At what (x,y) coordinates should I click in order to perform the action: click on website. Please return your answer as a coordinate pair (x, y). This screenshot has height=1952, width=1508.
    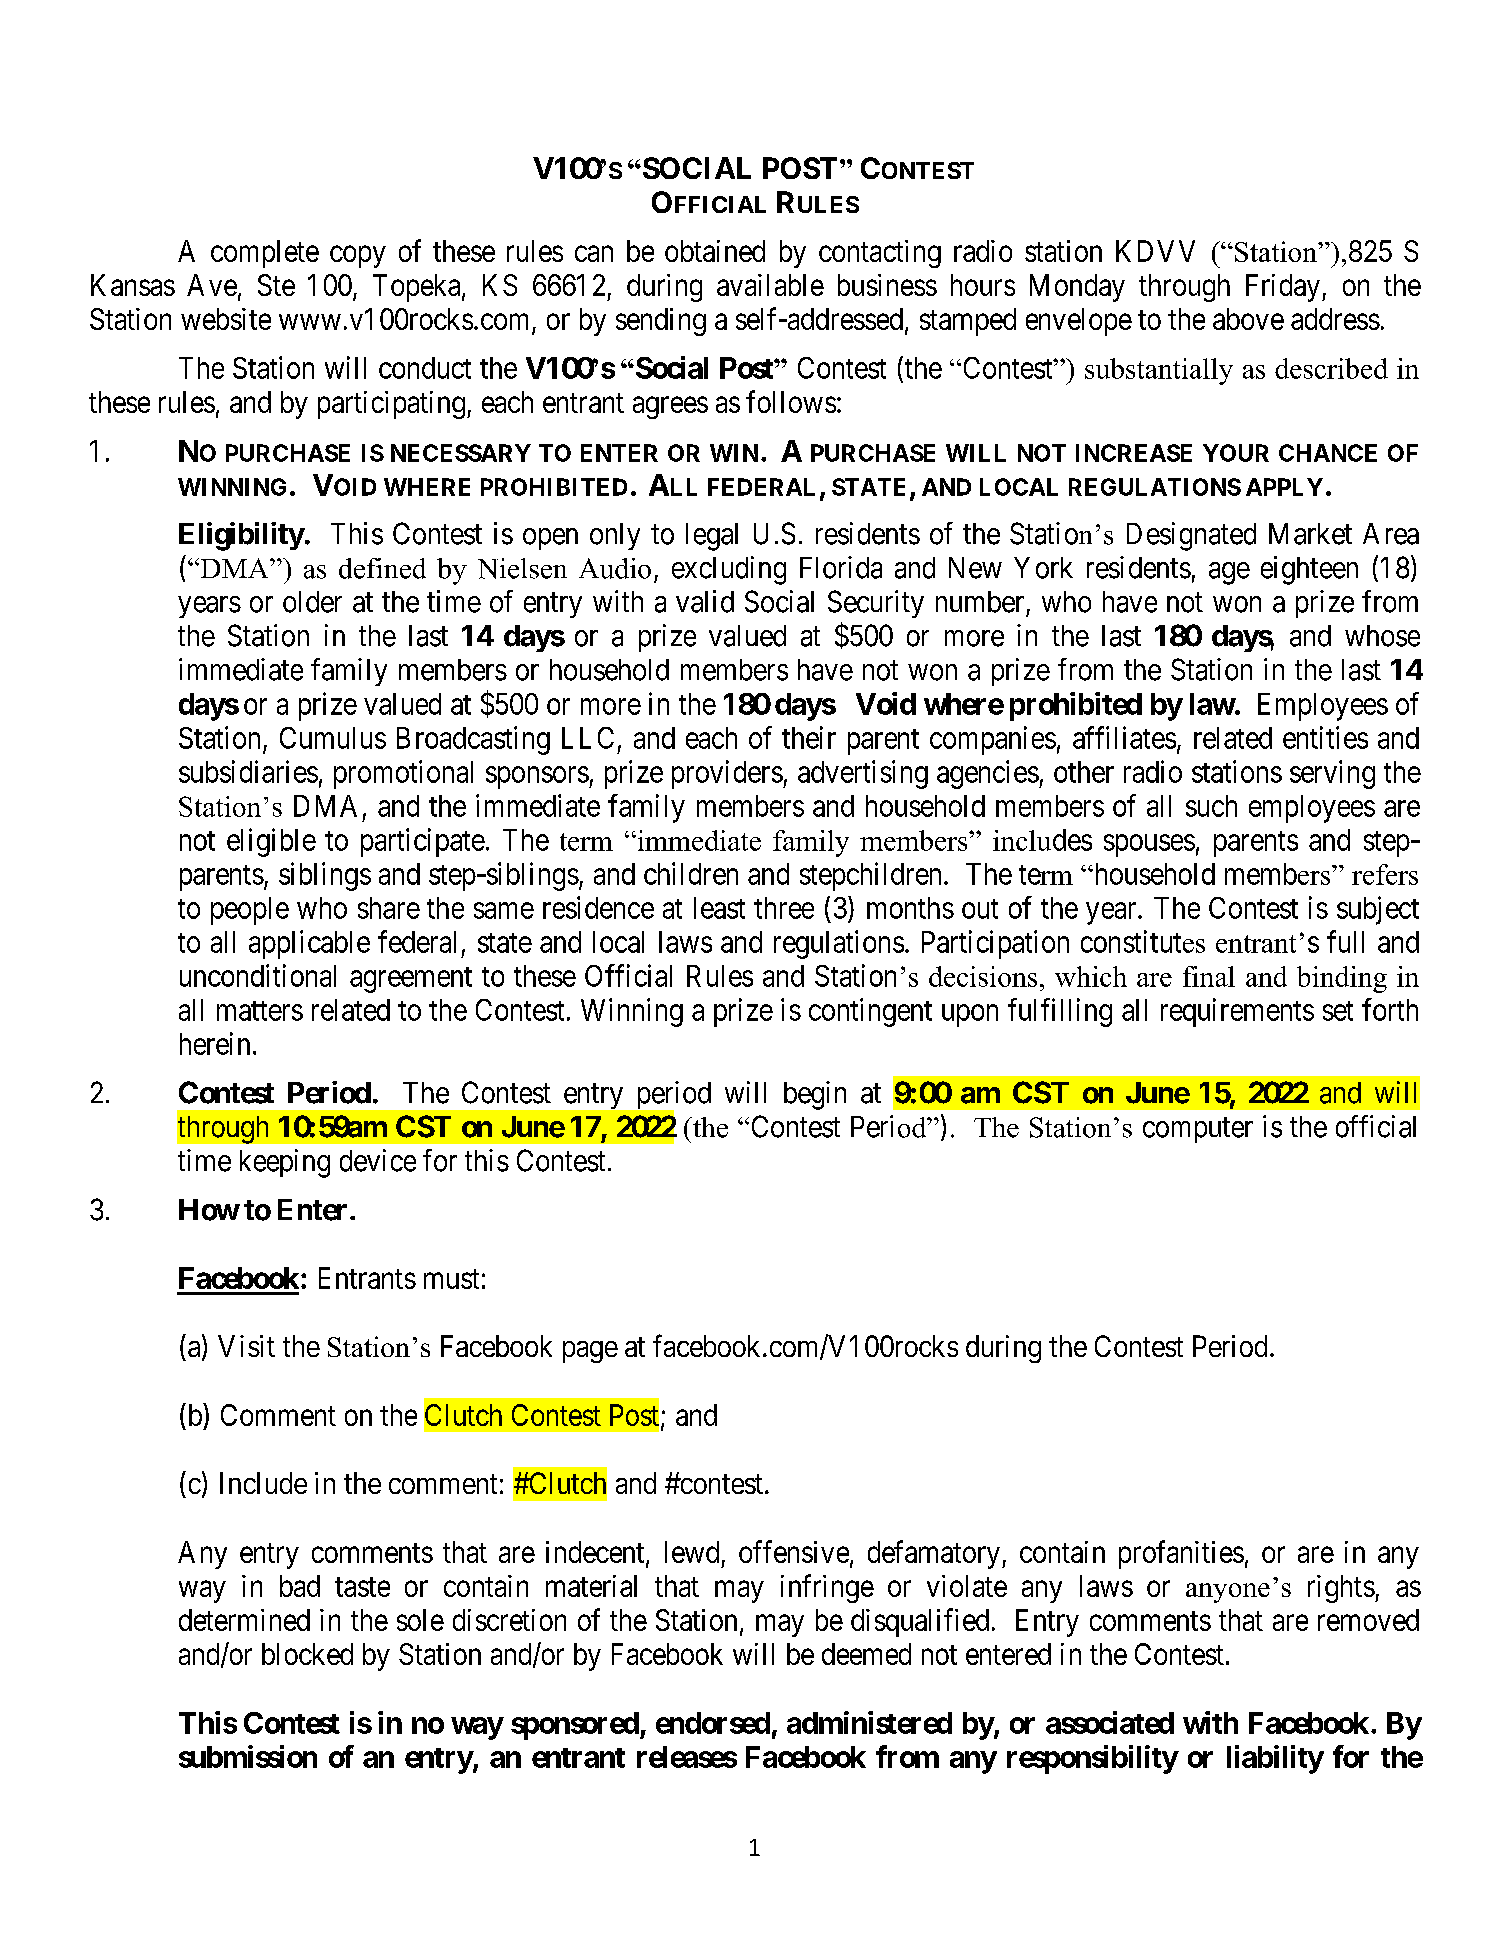
    Looking at the image, I should click on (226, 319).
